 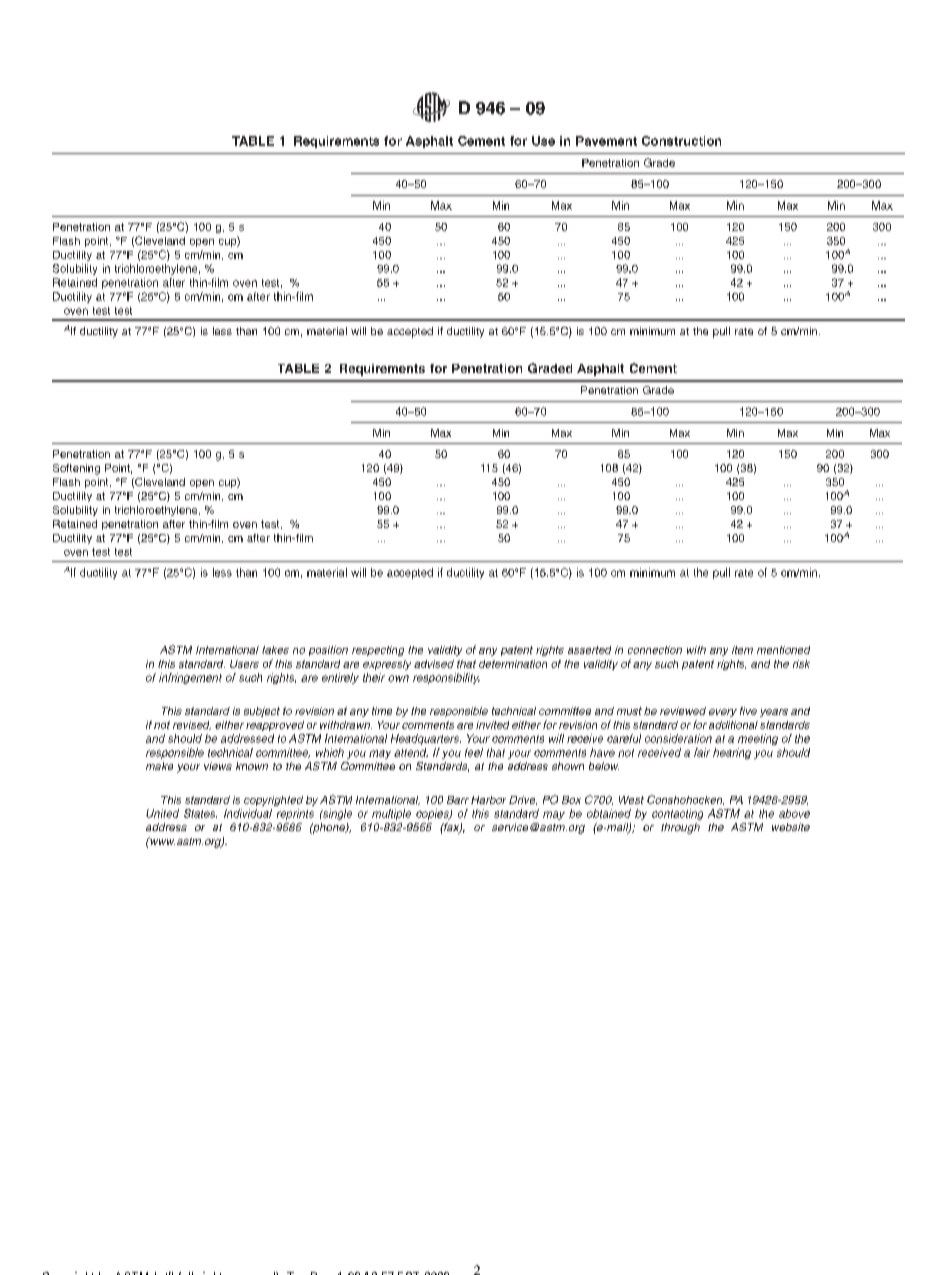 What do you see at coordinates (681, 141) in the screenshot?
I see `Construction` at bounding box center [681, 141].
